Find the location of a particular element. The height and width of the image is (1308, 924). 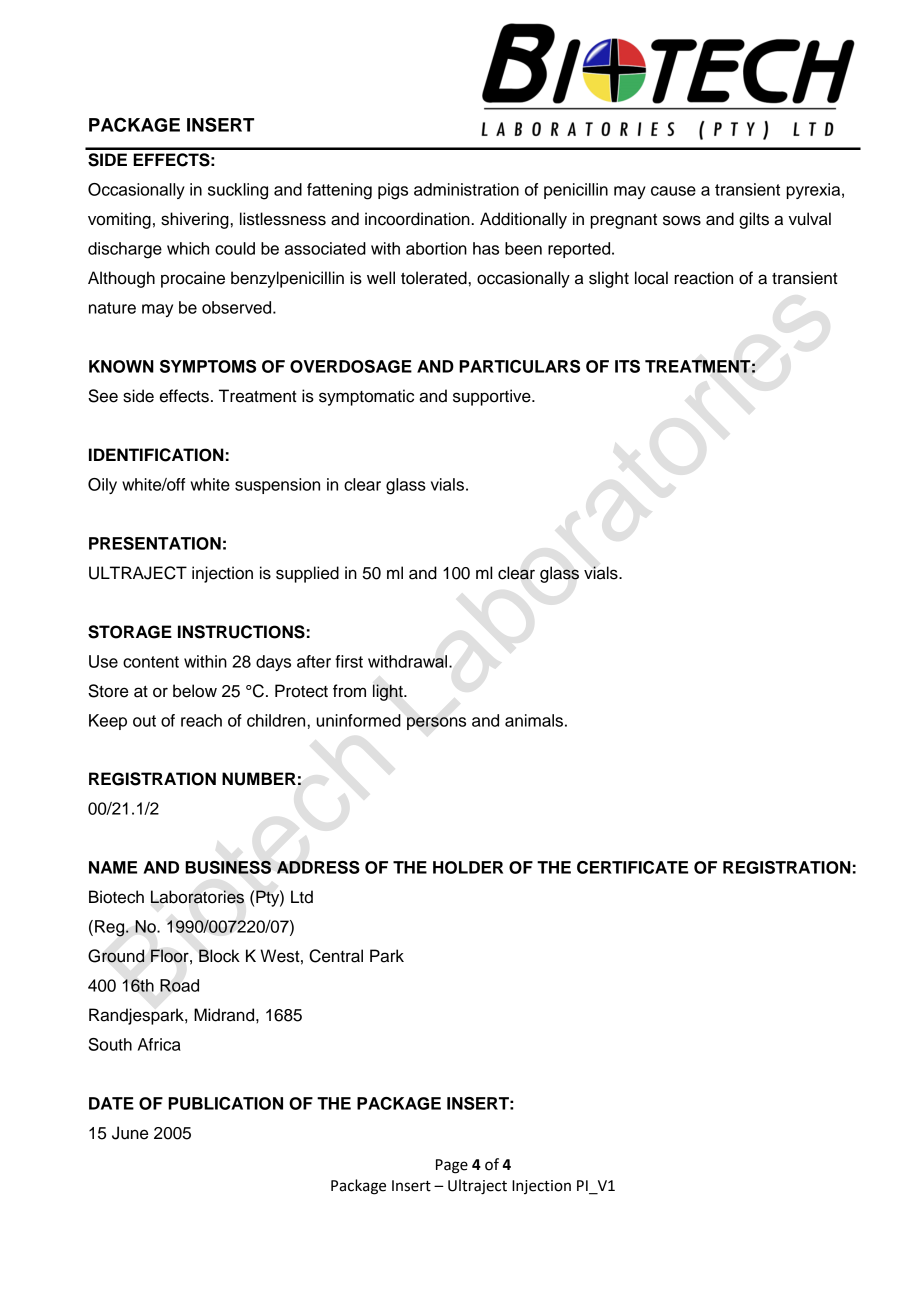

incoordination is located at coordinates (418, 219).
